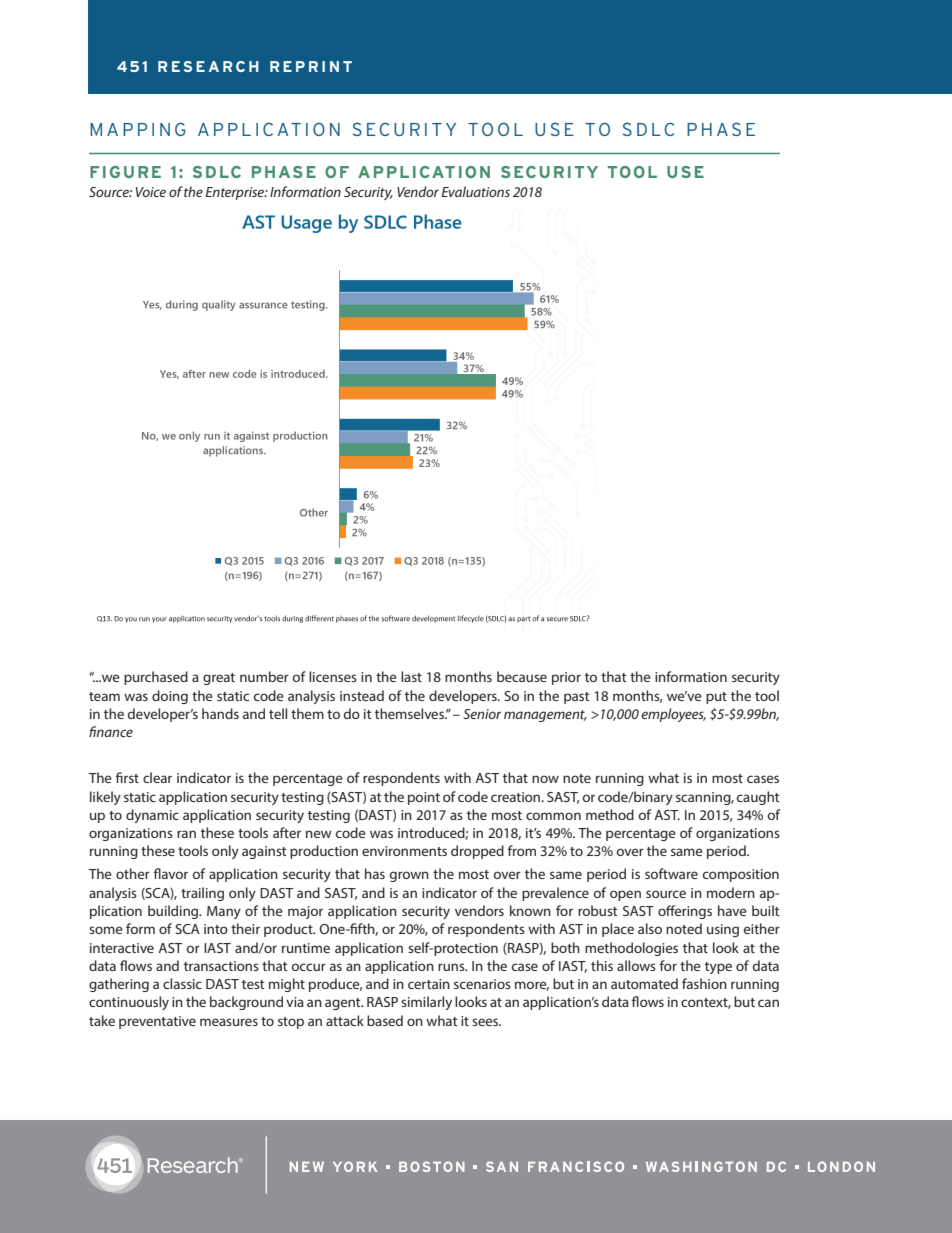 This document has height=1233, width=952. What do you see at coordinates (704, 983) in the document?
I see `fashion` at bounding box center [704, 983].
